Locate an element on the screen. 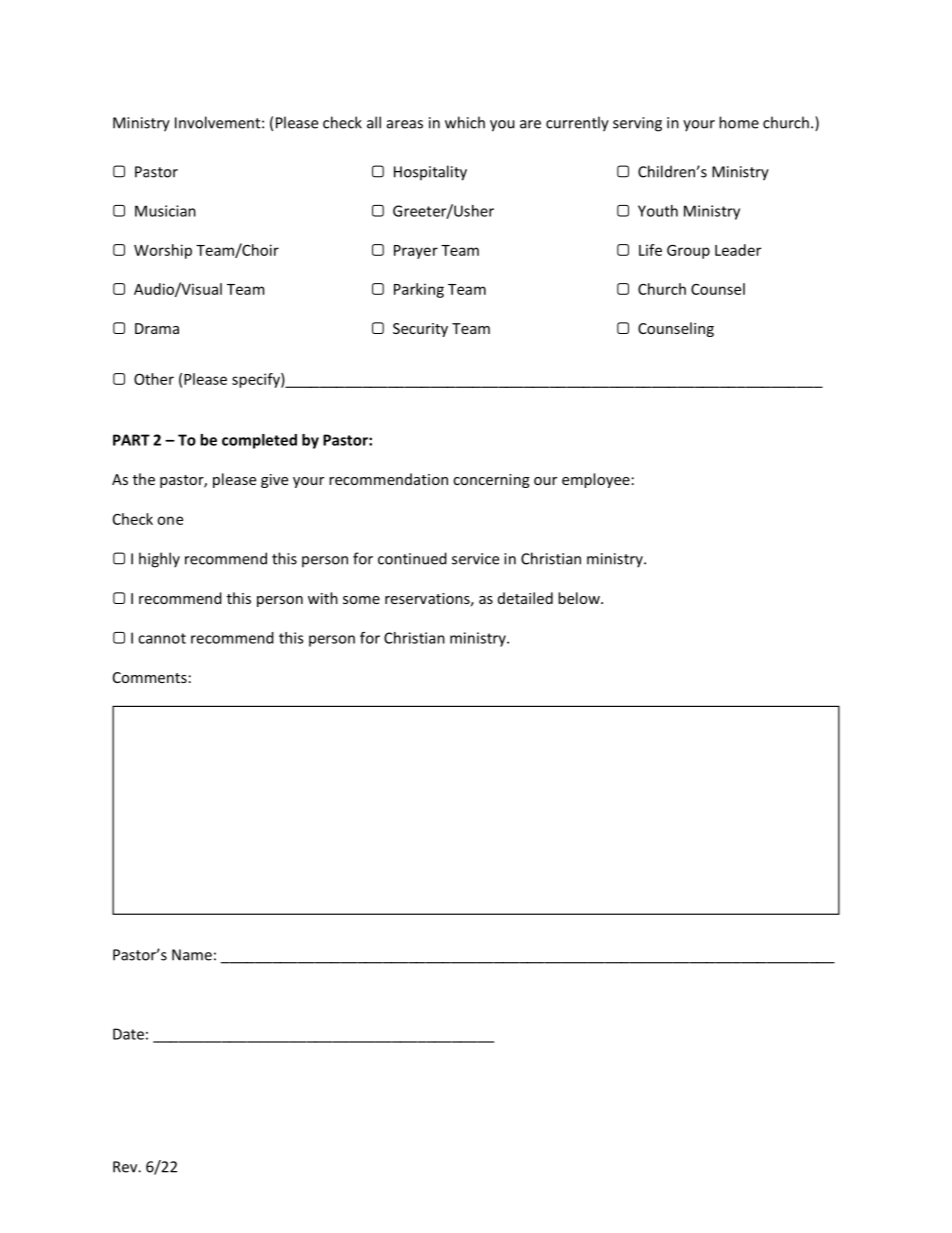 The width and height of the screenshot is (952, 1233). Hospitality is located at coordinates (430, 173).
